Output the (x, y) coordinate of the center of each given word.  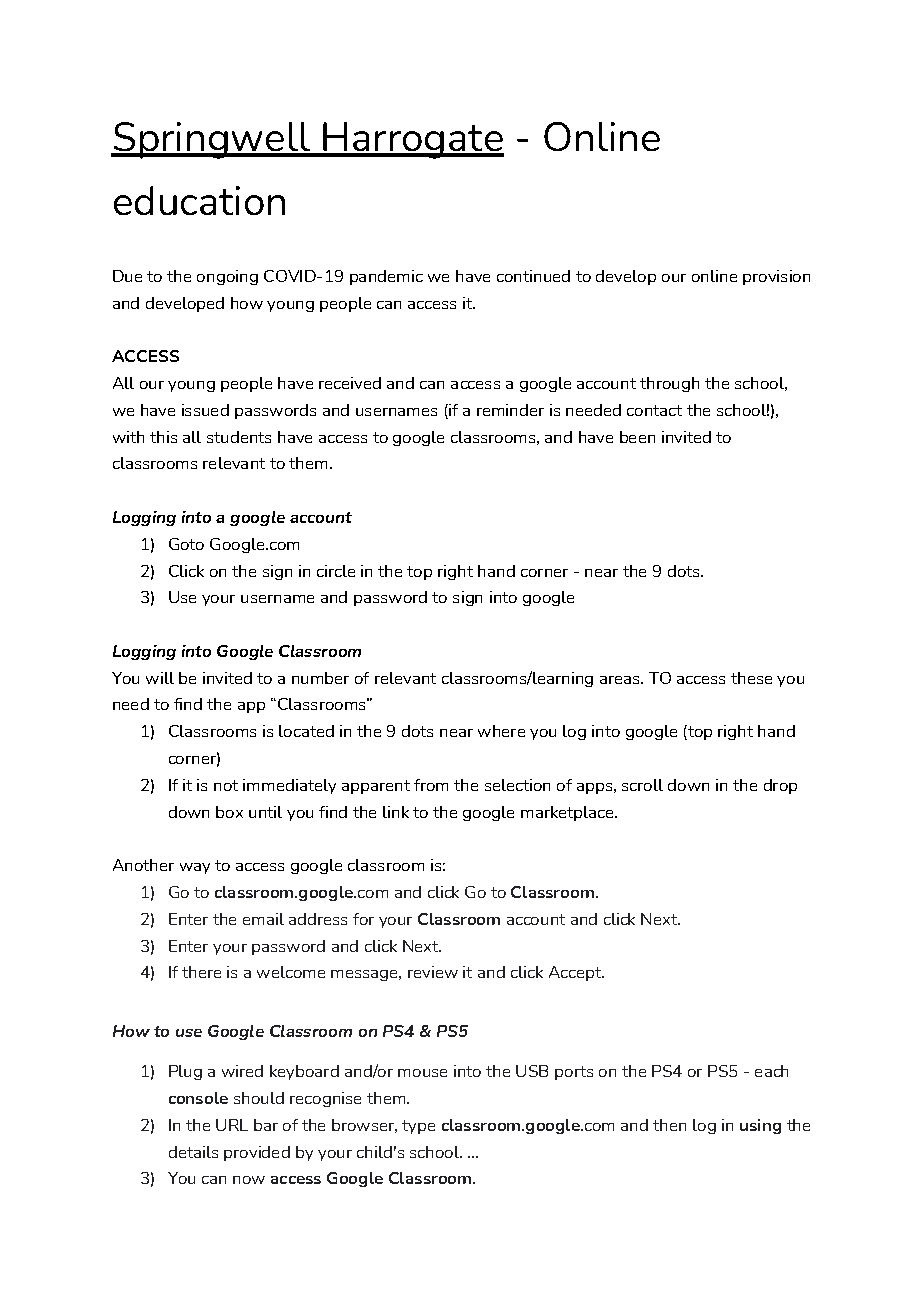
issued (205, 410)
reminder (510, 410)
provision (776, 277)
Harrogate (412, 140)
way (195, 868)
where (501, 731)
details (193, 1152)
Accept (576, 973)
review (433, 972)
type (418, 1127)
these (751, 678)
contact (654, 410)
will (160, 678)
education (199, 200)
